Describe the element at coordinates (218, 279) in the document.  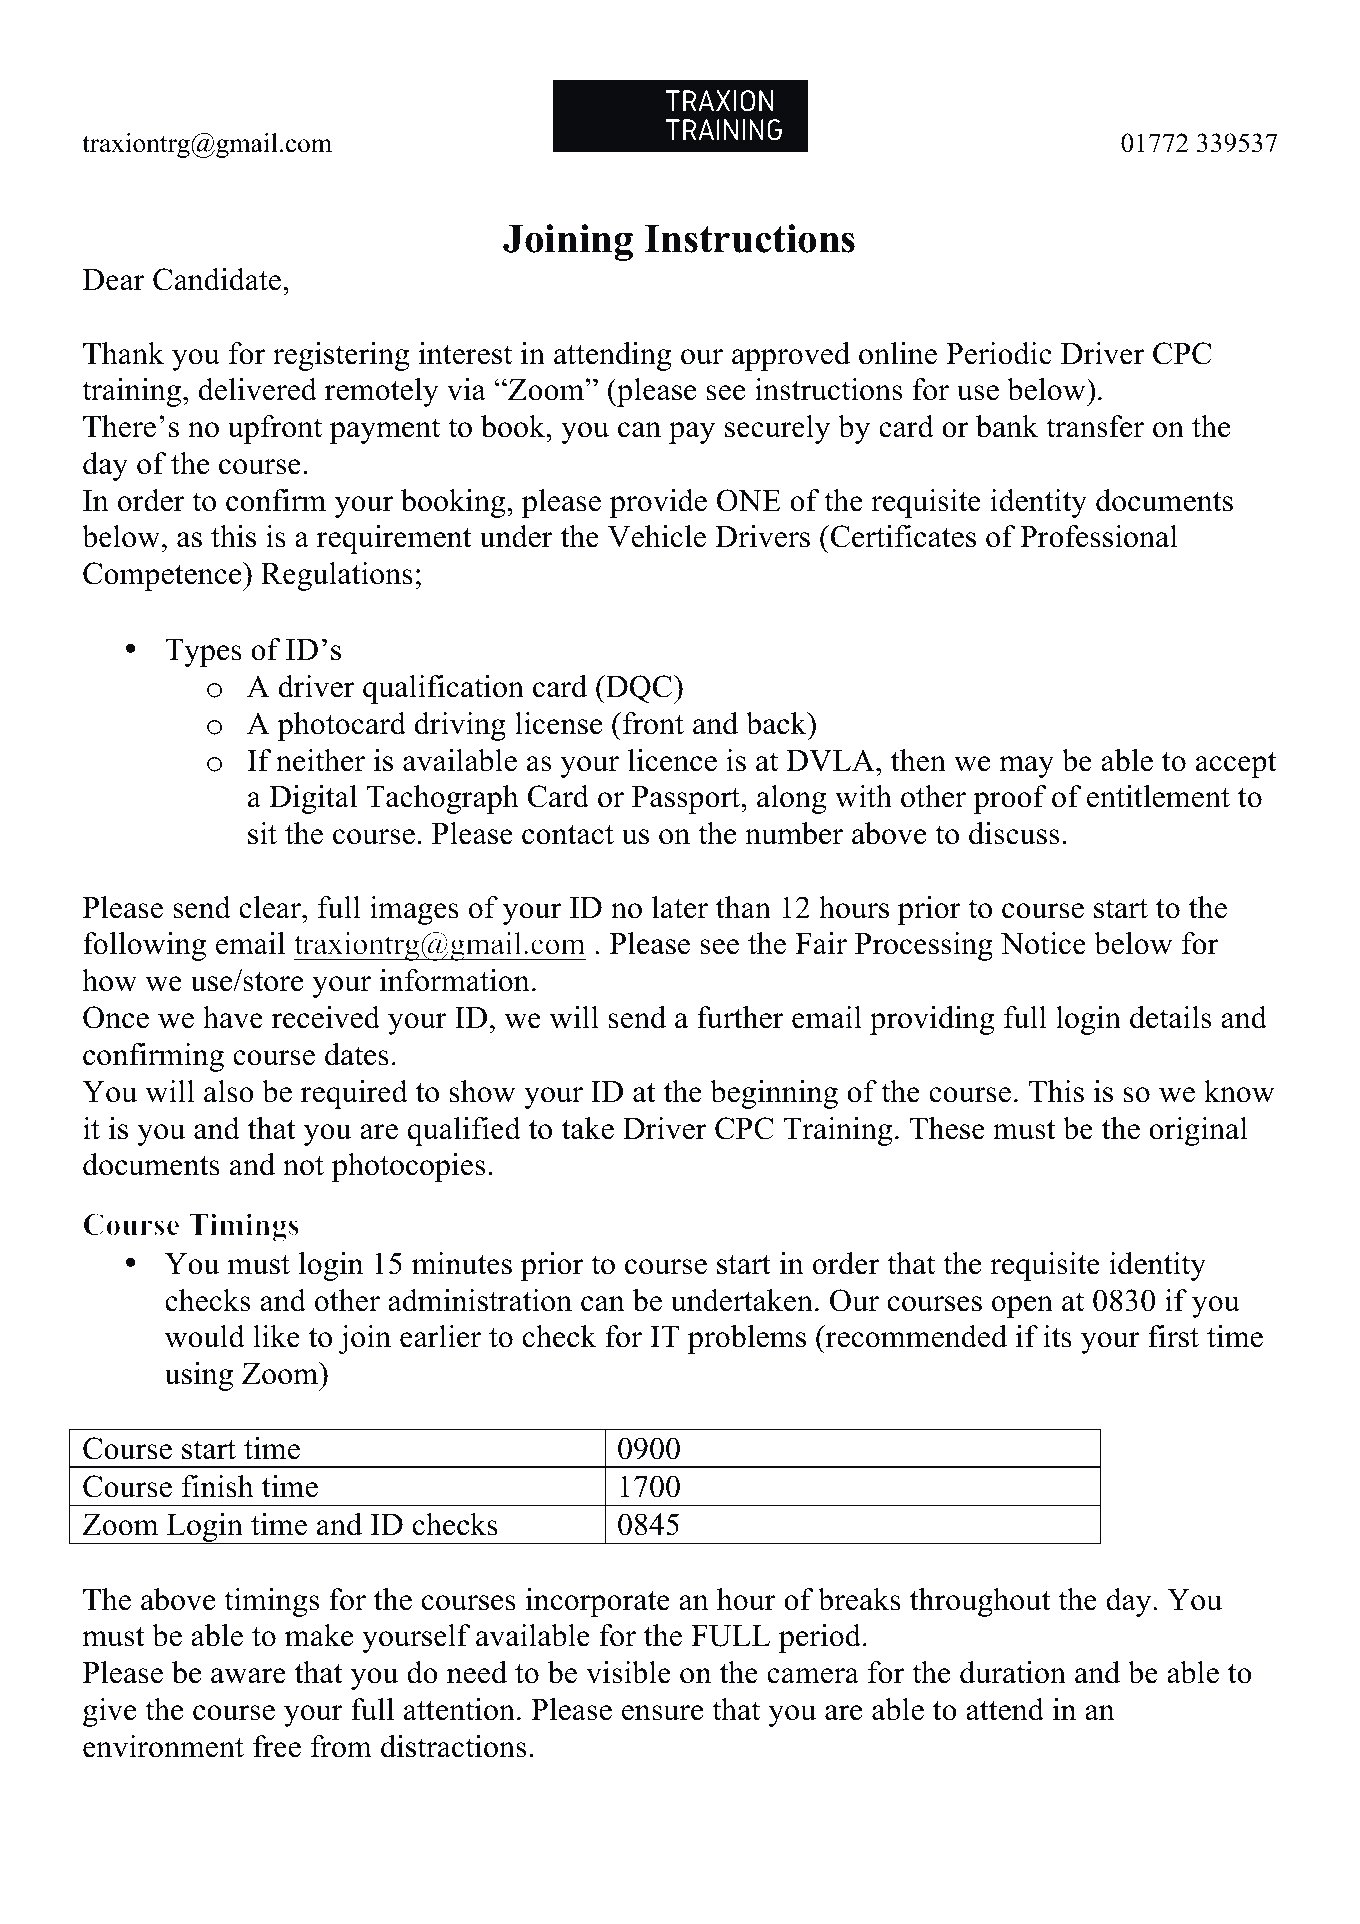
I see `Candidate` at that location.
